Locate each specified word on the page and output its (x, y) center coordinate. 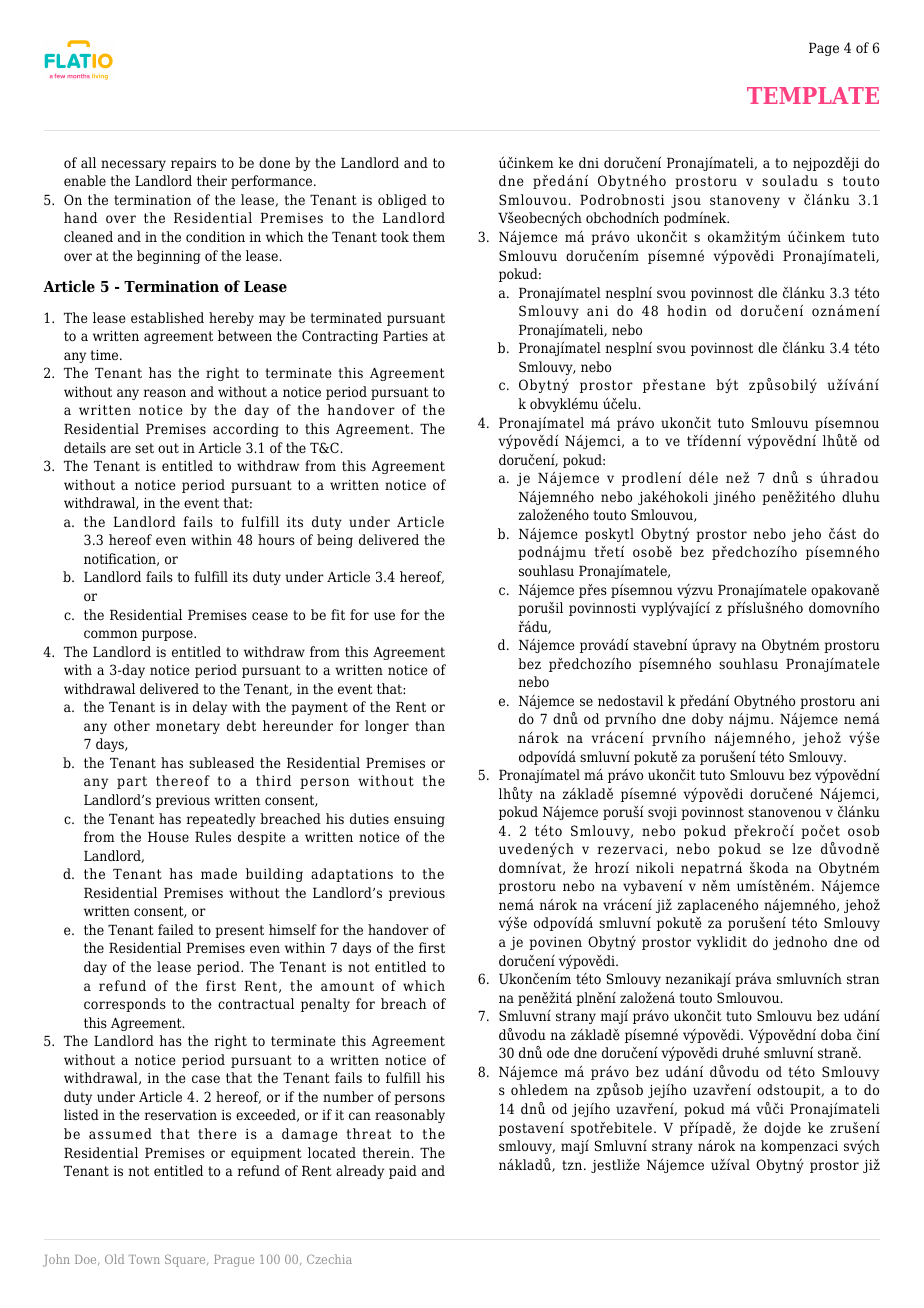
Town (144, 1259)
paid (403, 1172)
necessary (133, 165)
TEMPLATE (813, 95)
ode (558, 1052)
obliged (402, 201)
